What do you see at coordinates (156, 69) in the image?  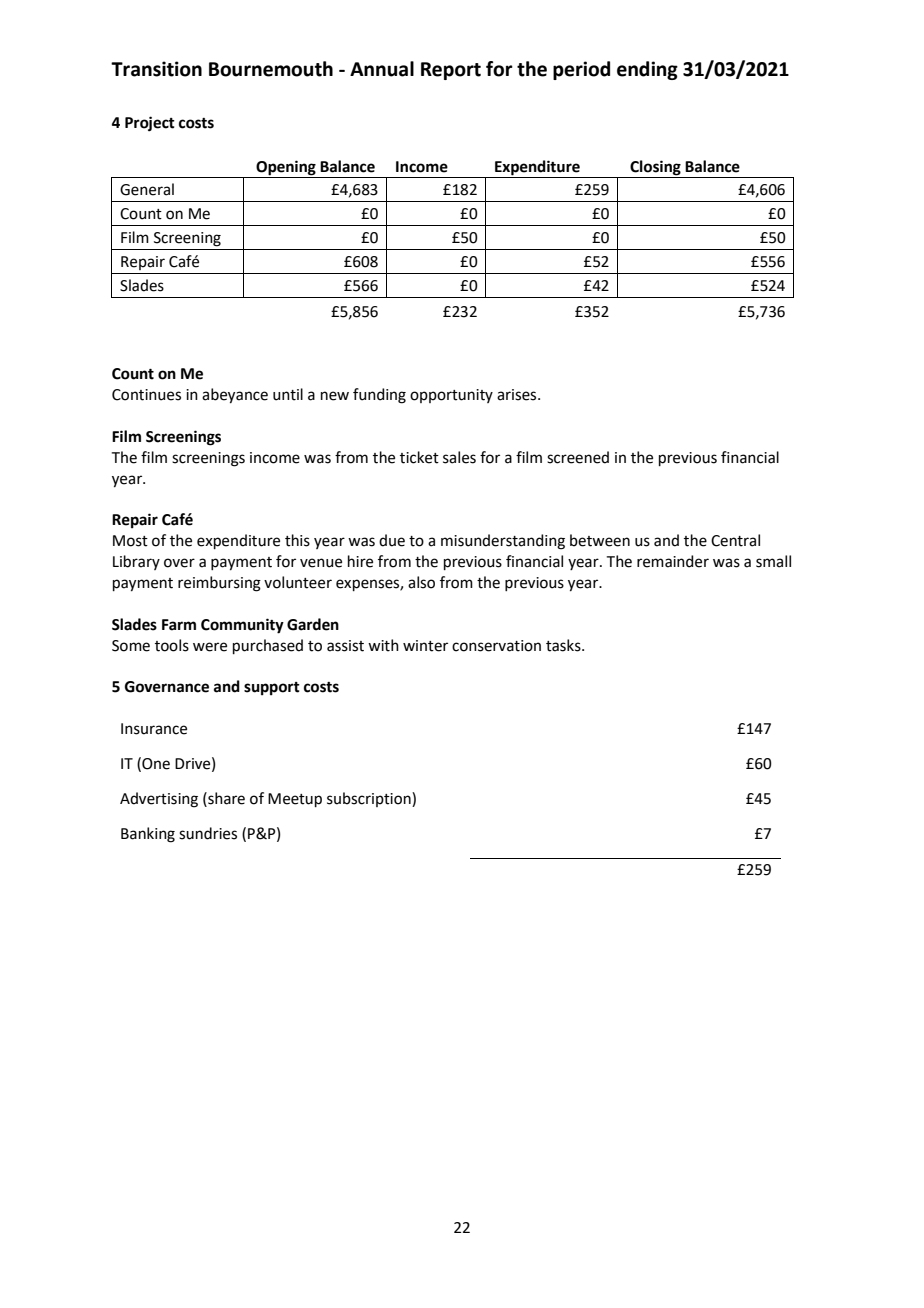 I see `Transition` at bounding box center [156, 69].
